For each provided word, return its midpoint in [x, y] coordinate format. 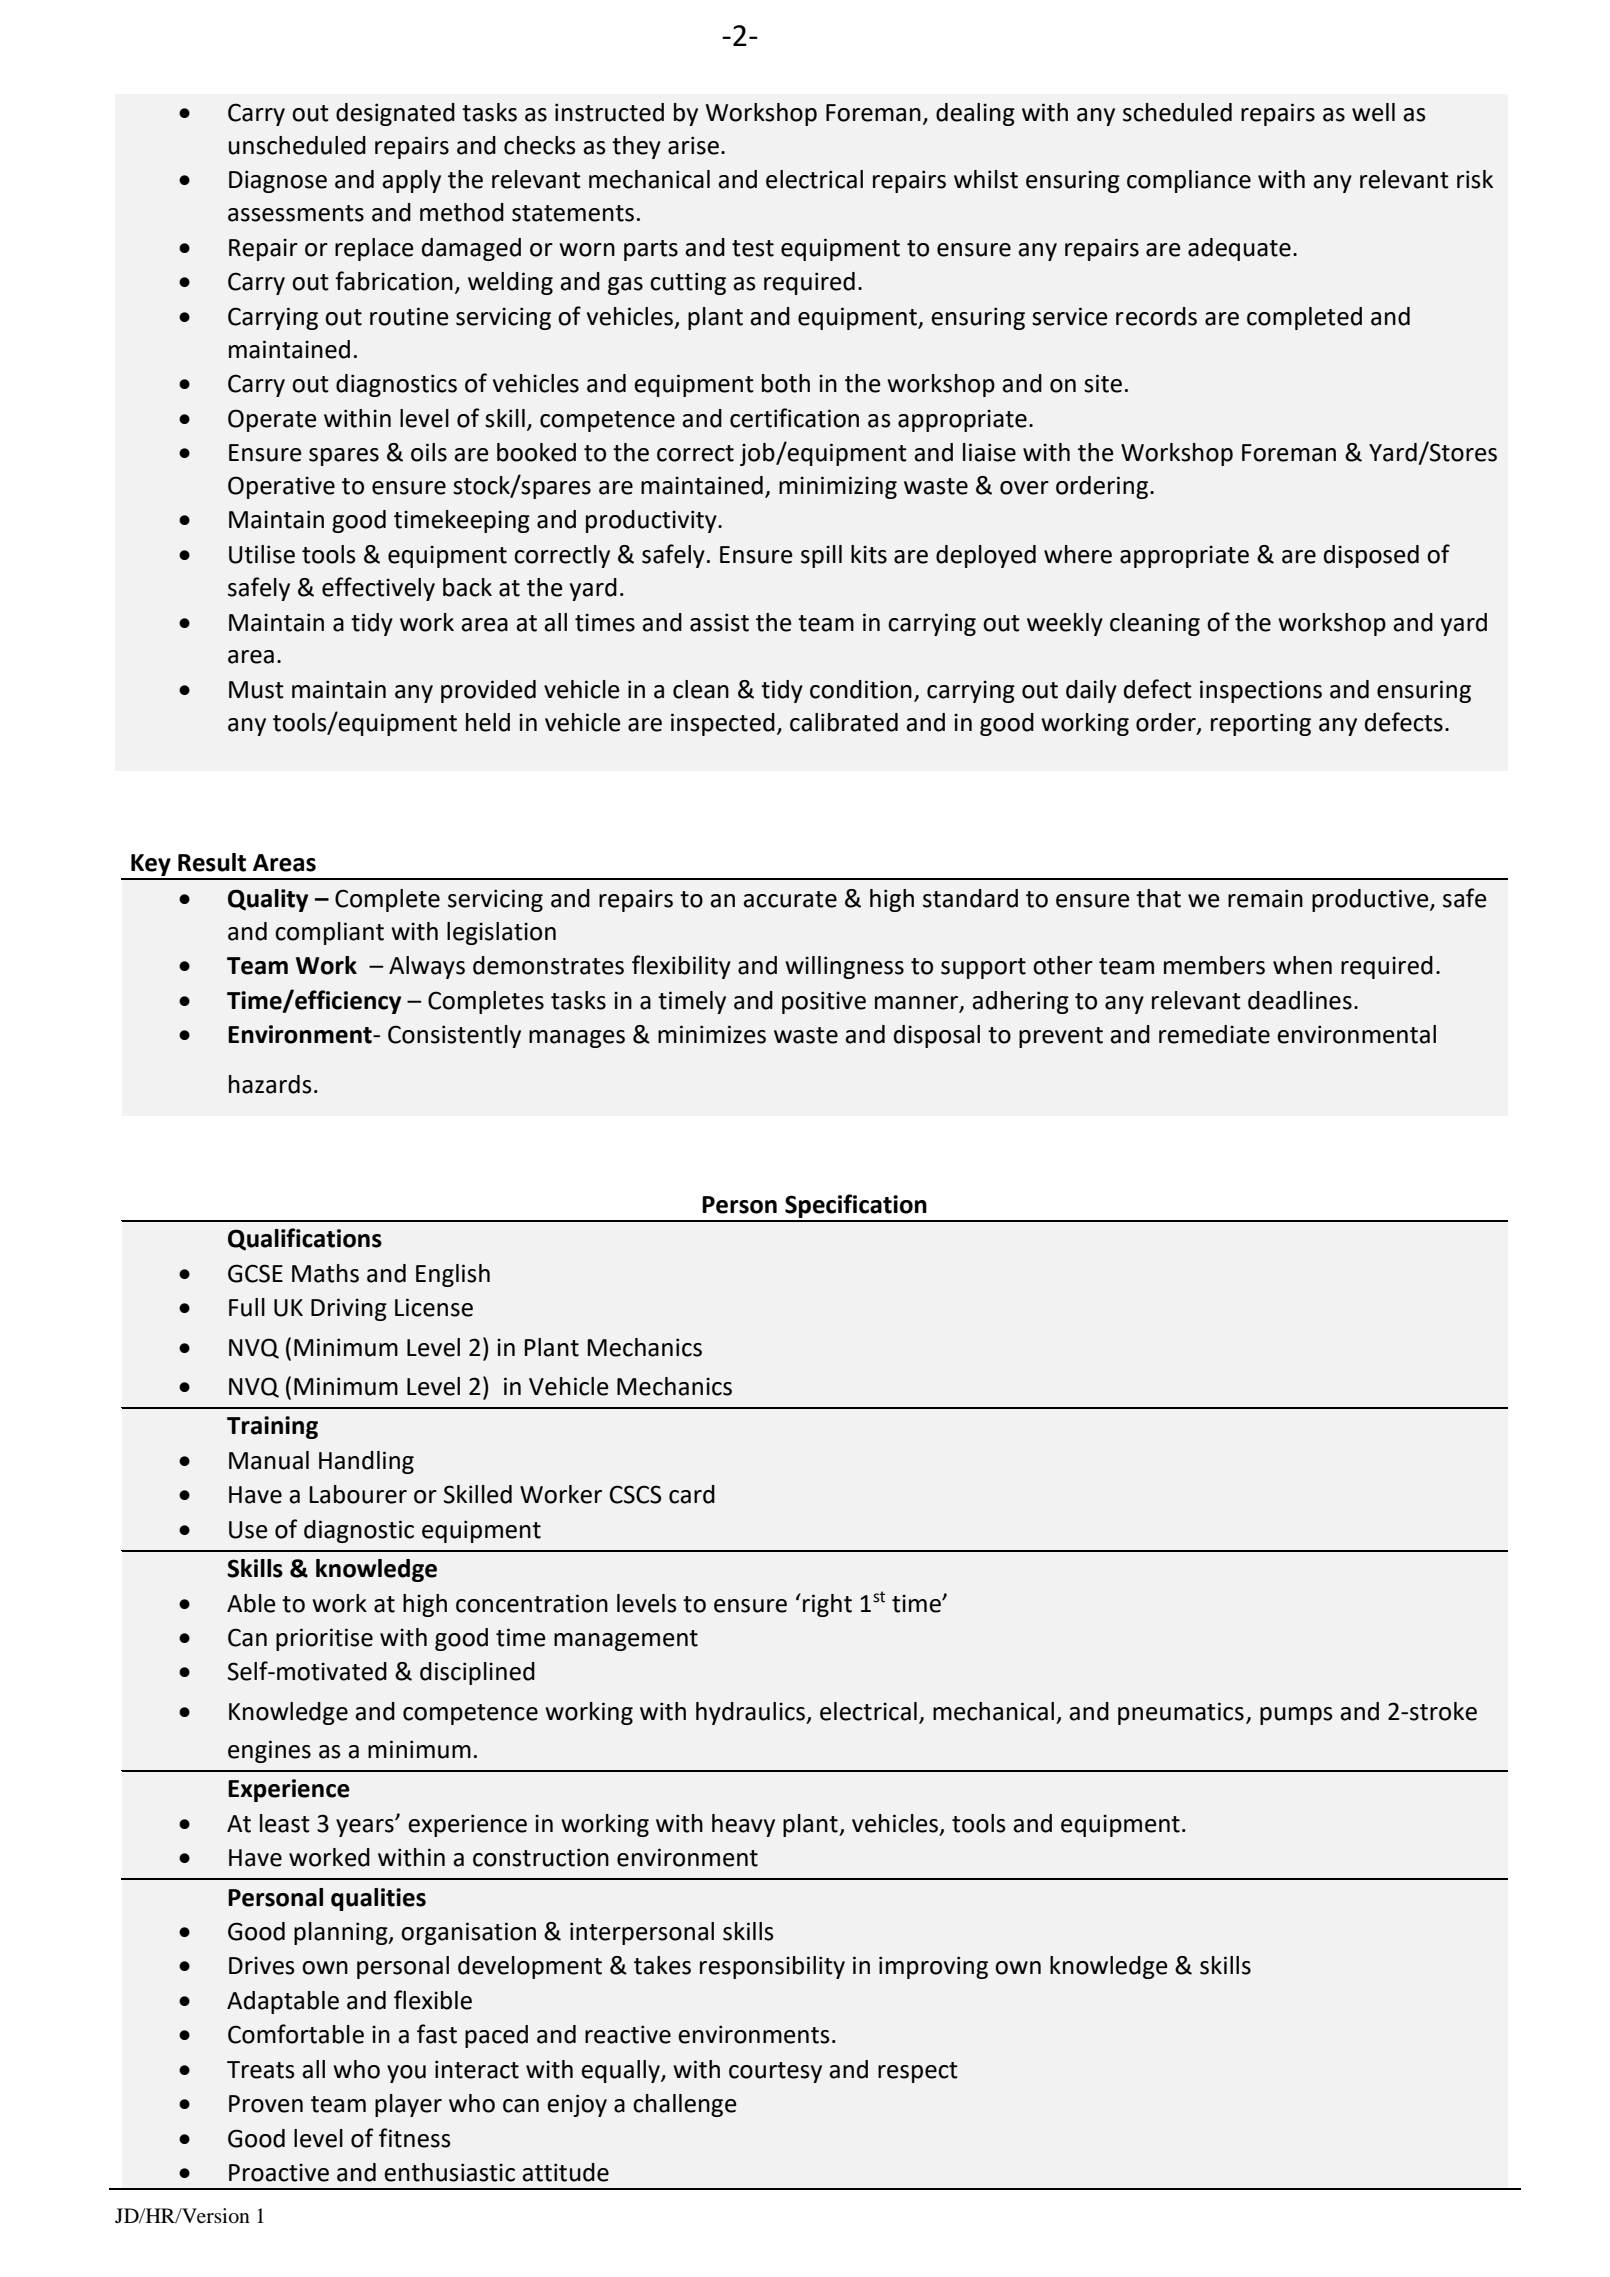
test [753, 248]
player [408, 2105]
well [1373, 112]
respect [918, 2072]
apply [411, 181]
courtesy [775, 2072]
